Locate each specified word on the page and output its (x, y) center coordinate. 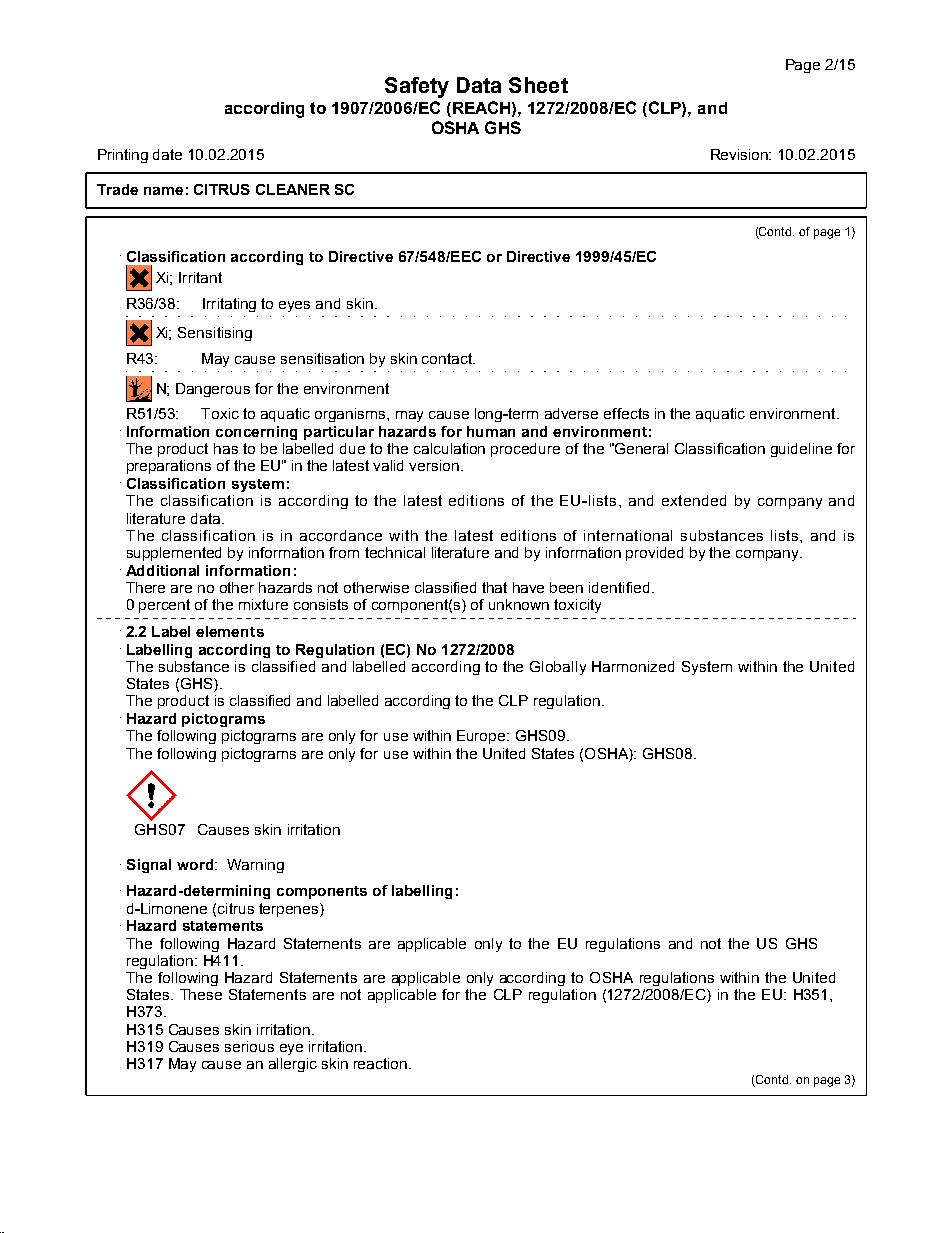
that (494, 587)
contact (448, 358)
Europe (482, 737)
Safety (417, 87)
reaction (380, 1063)
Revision (741, 154)
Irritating (229, 305)
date (167, 154)
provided (654, 554)
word (195, 864)
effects (626, 413)
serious (249, 1046)
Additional (162, 570)
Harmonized (633, 666)
